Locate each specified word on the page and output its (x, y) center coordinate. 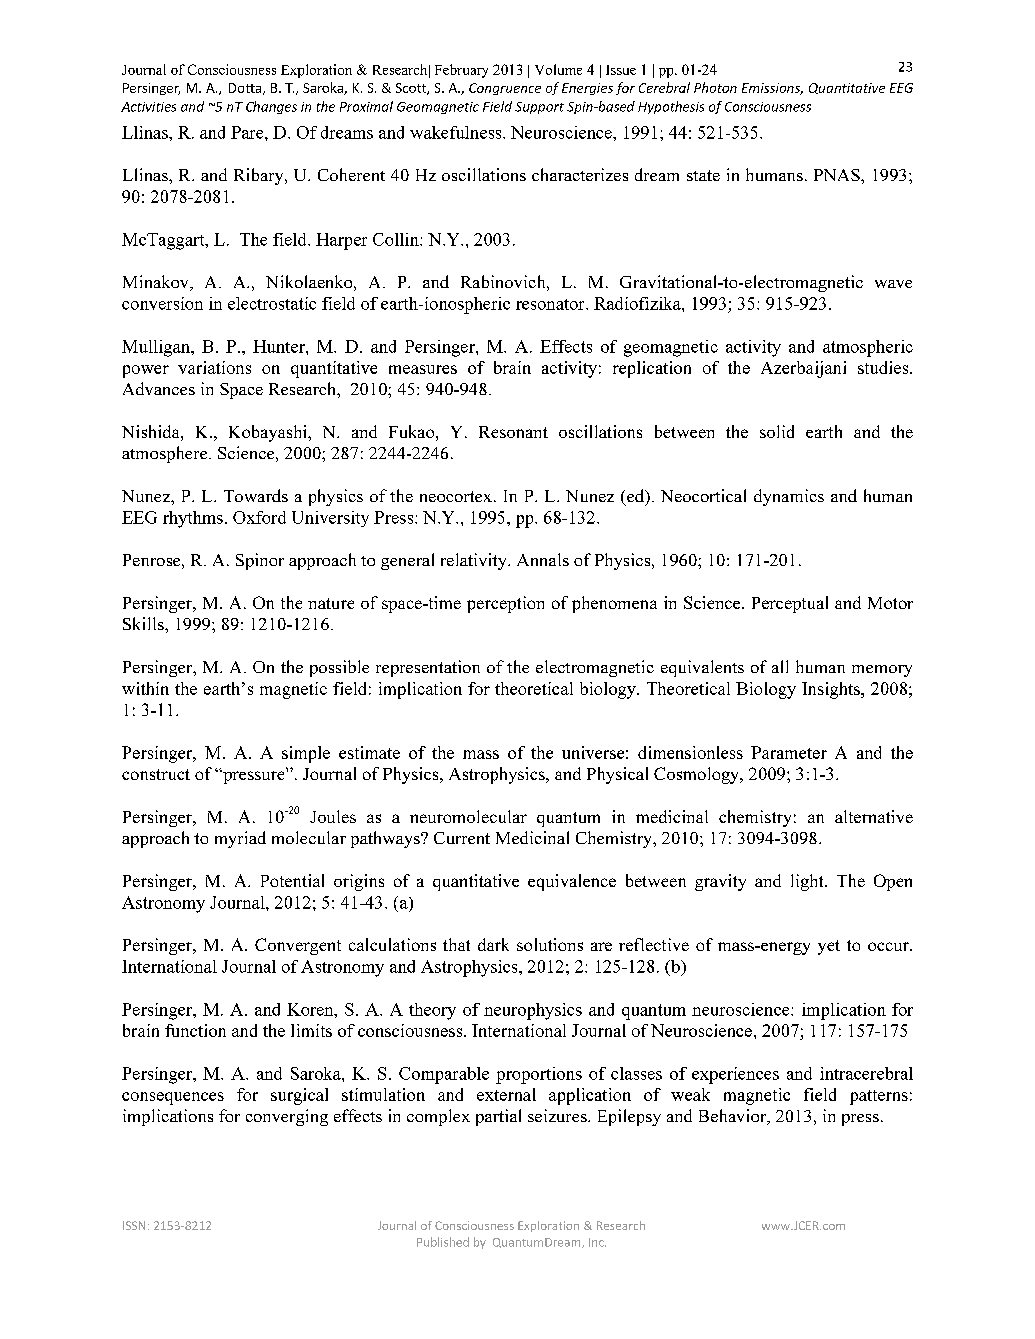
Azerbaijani (803, 369)
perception (505, 604)
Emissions (772, 89)
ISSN (134, 1225)
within (145, 688)
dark (493, 944)
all (780, 666)
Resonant (513, 432)
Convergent (298, 946)
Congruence (505, 89)
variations (214, 367)
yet (829, 947)
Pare (248, 132)
